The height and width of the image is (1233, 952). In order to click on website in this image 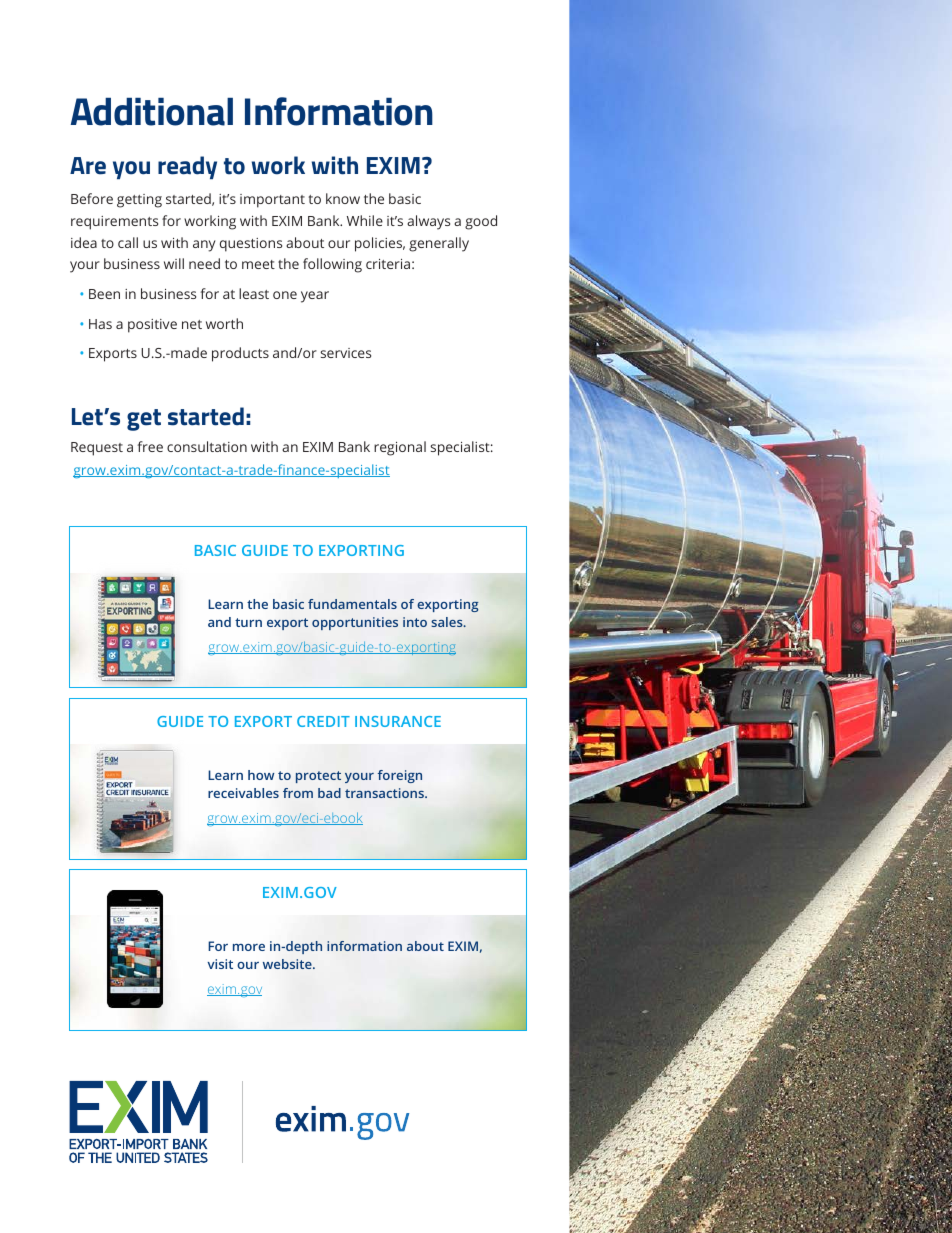, I will do `click(288, 964)`.
